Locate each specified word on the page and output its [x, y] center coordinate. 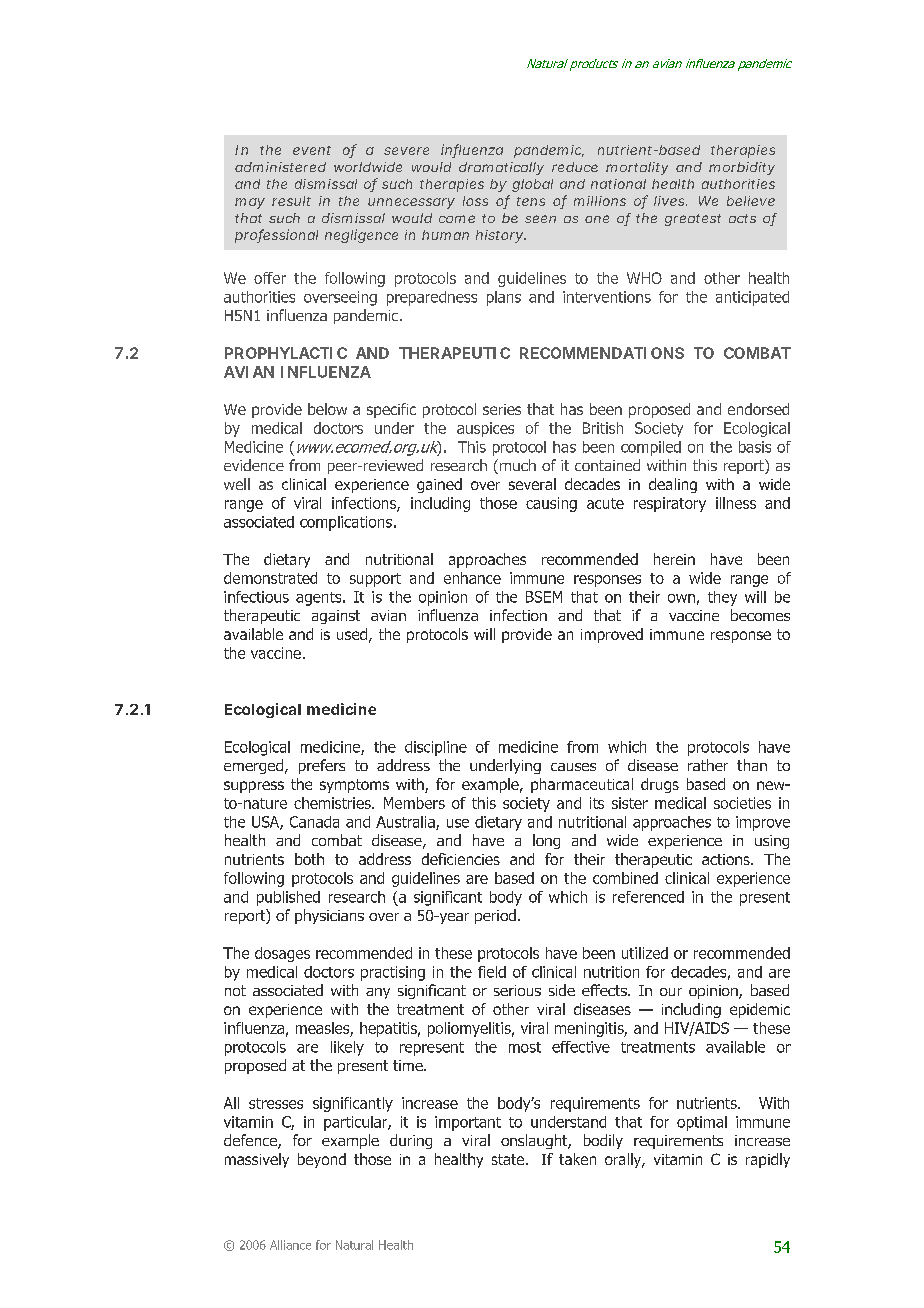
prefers [322, 766]
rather [708, 765]
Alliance [290, 1245]
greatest [693, 220]
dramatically [501, 168]
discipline [436, 748]
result [291, 201]
